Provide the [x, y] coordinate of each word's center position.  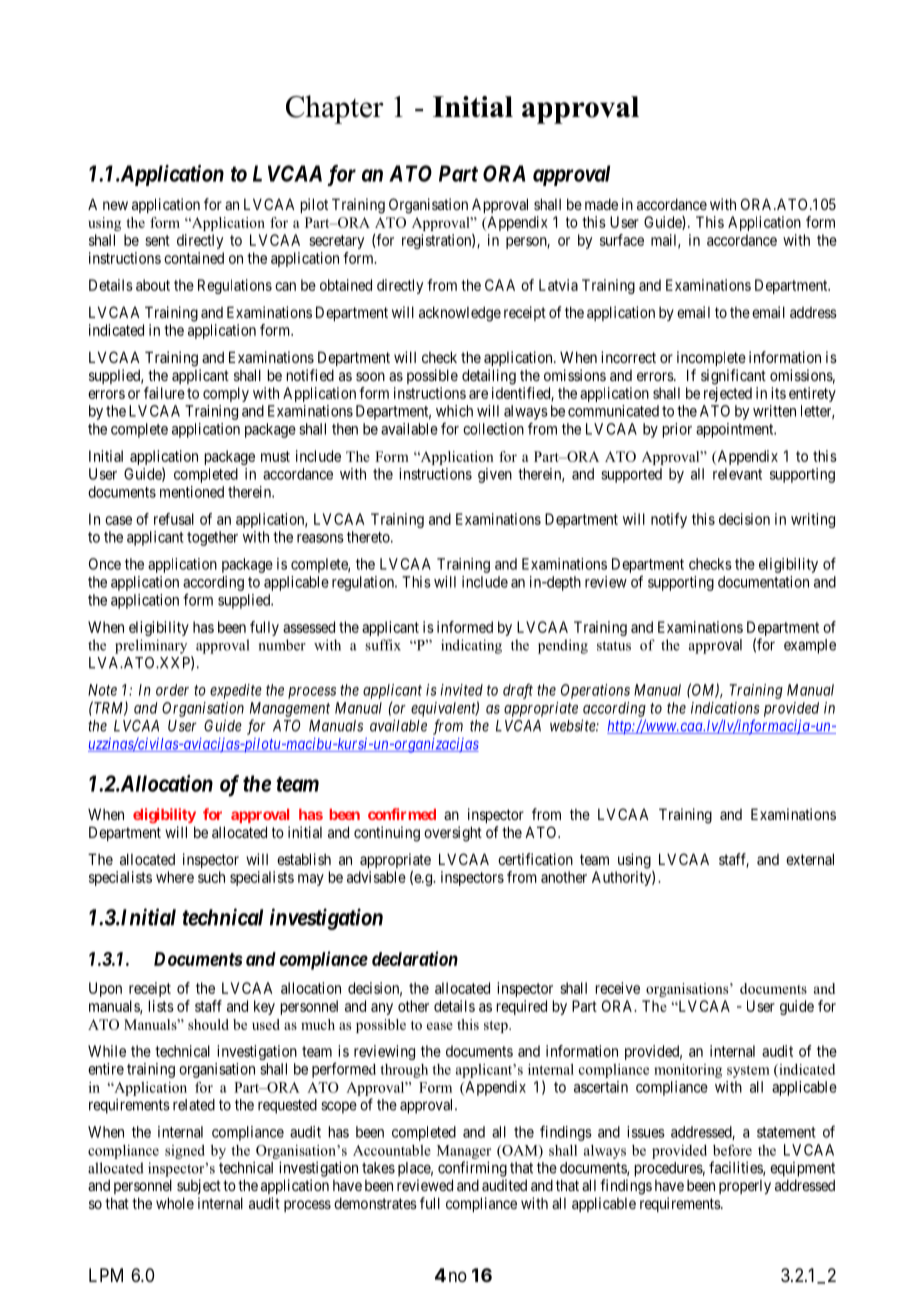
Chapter [335, 109]
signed [185, 1152]
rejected [728, 394]
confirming [472, 1169]
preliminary [151, 646]
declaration [415, 958]
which [454, 411]
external [810, 859]
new [115, 205]
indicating [471, 646]
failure [164, 393]
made [601, 204]
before [732, 1150]
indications [725, 708]
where [175, 877]
